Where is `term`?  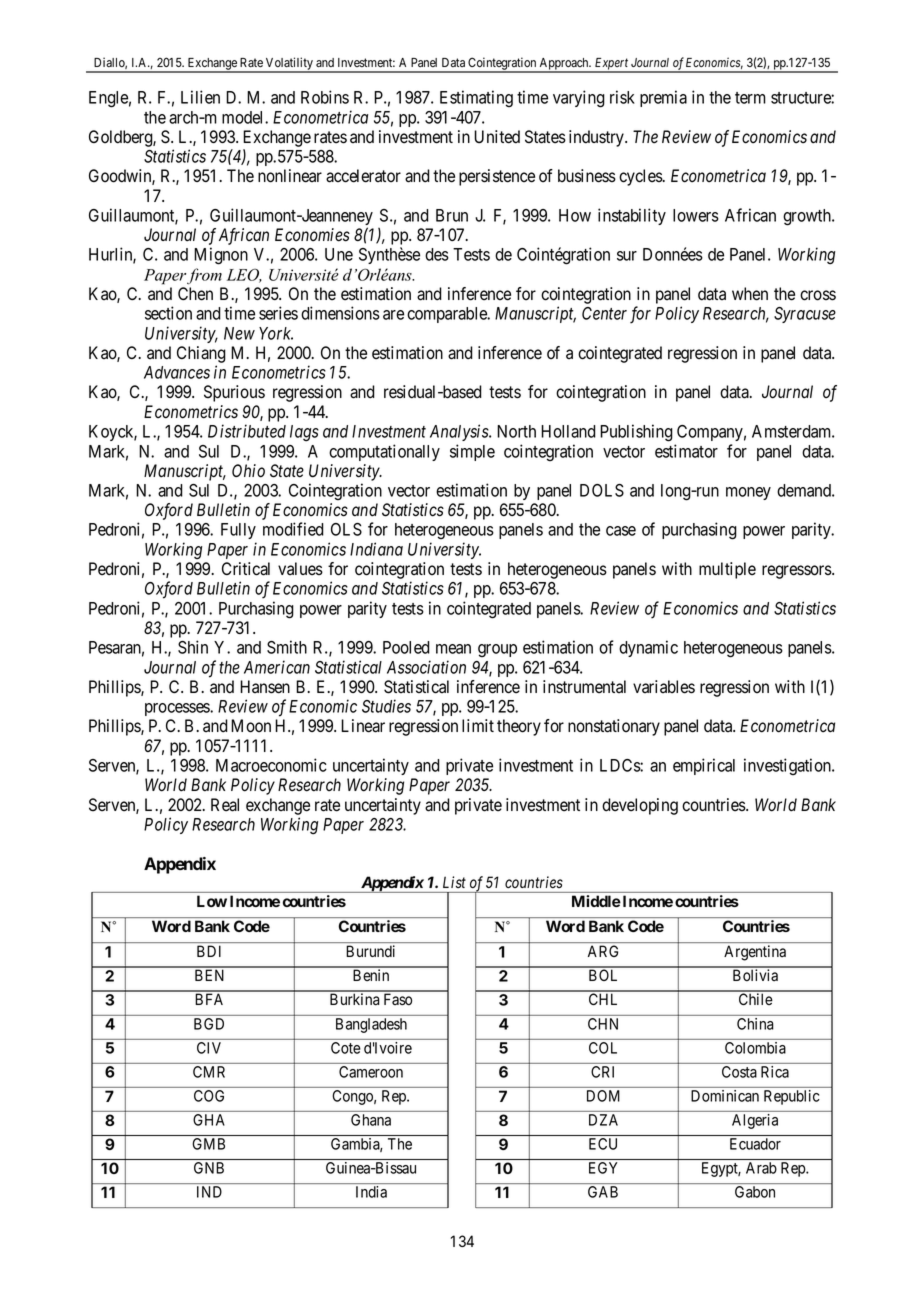
term is located at coordinates (750, 98).
